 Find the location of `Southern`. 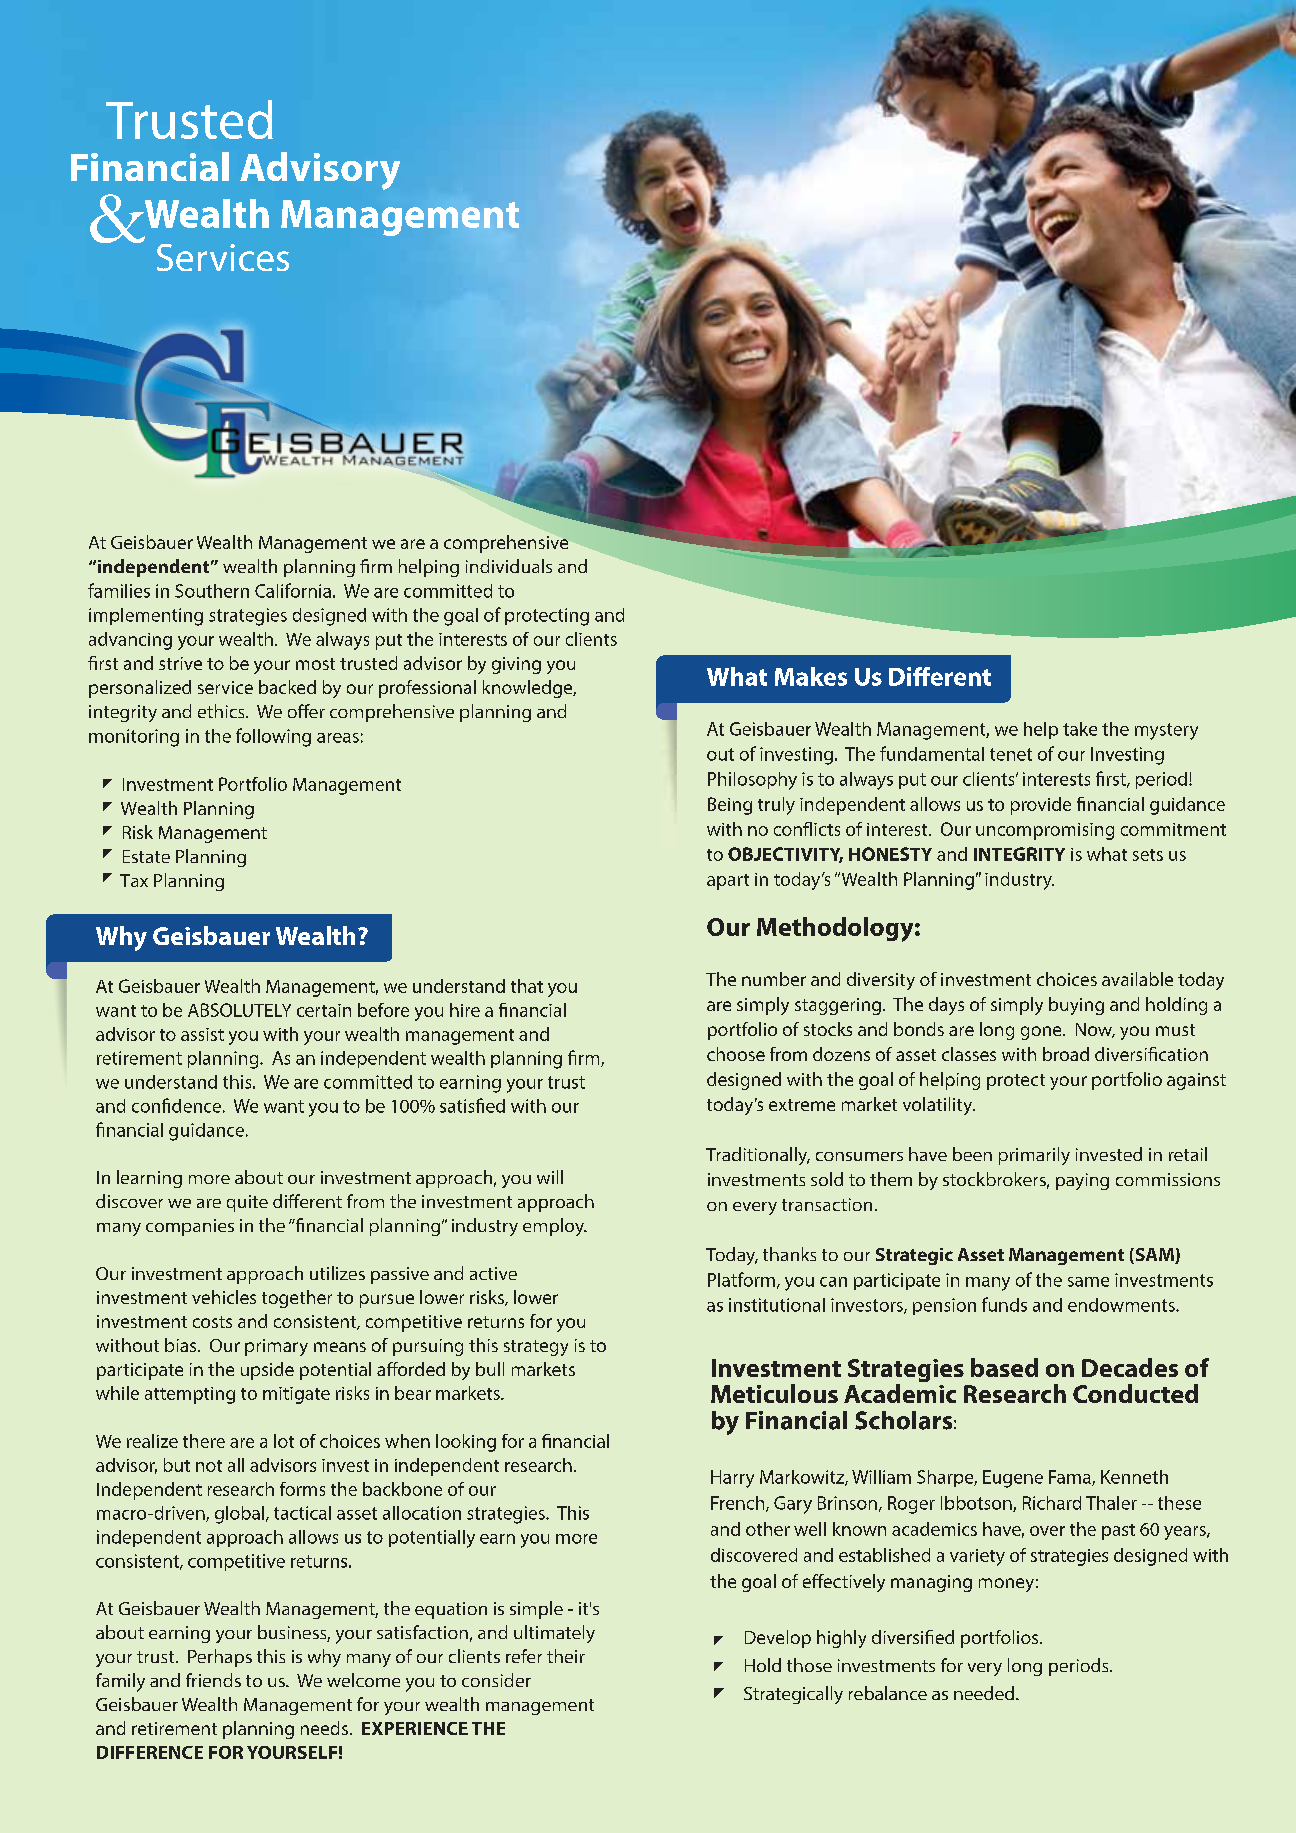

Southern is located at coordinates (212, 591).
